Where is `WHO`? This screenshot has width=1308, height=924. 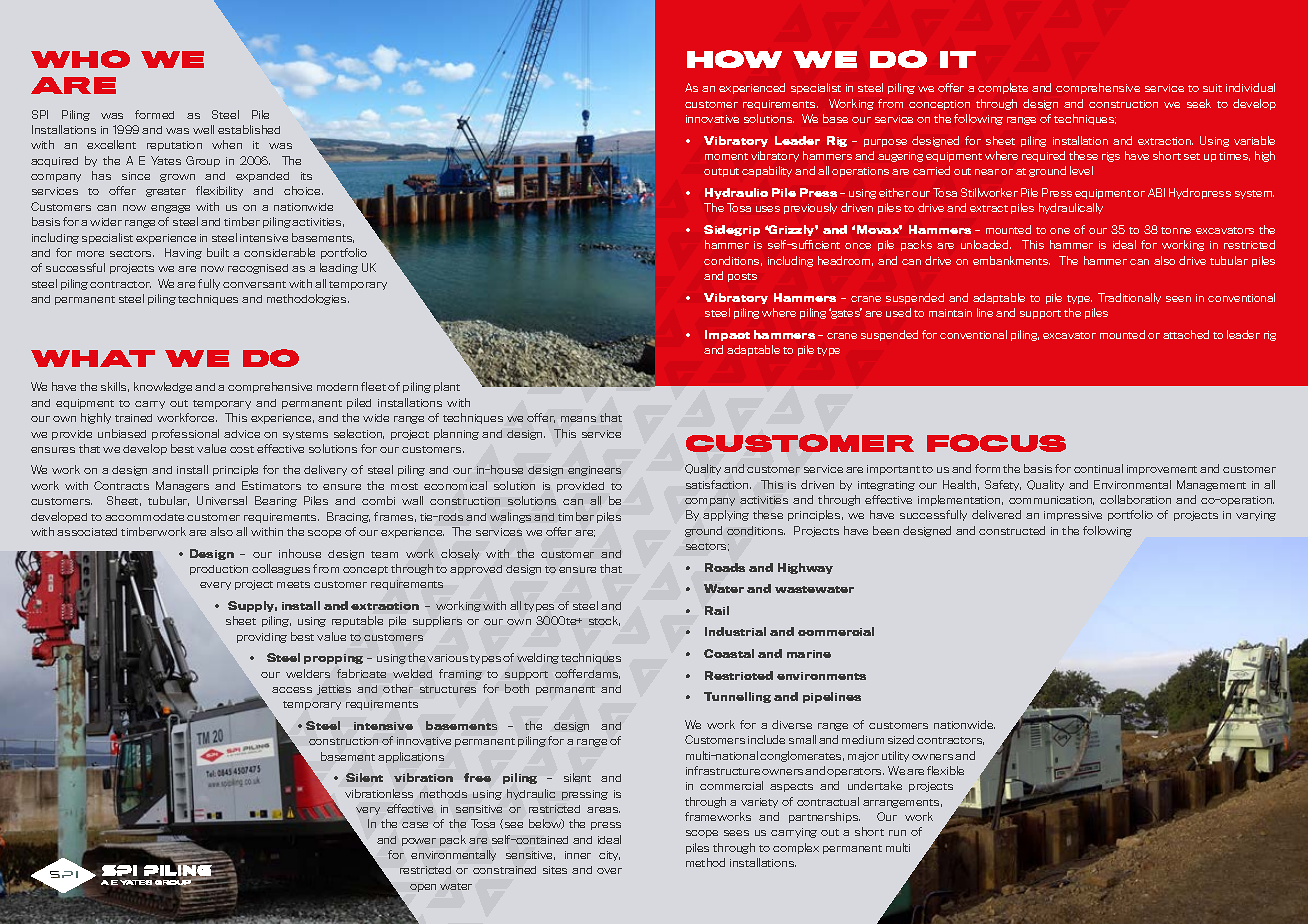 WHO is located at coordinates (80, 59).
